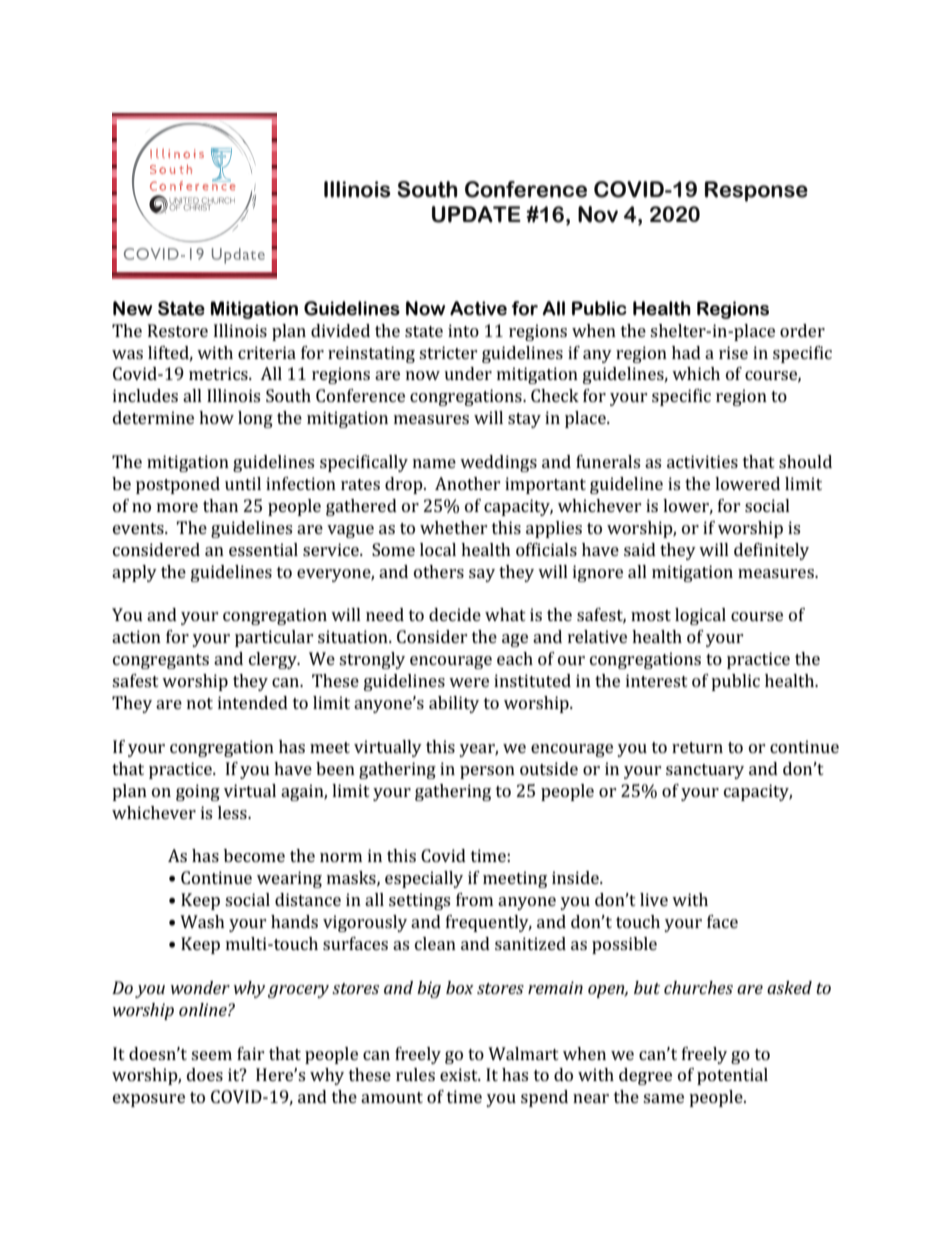 The height and width of the page is (1233, 952). I want to click on weddings, so click(498, 463).
